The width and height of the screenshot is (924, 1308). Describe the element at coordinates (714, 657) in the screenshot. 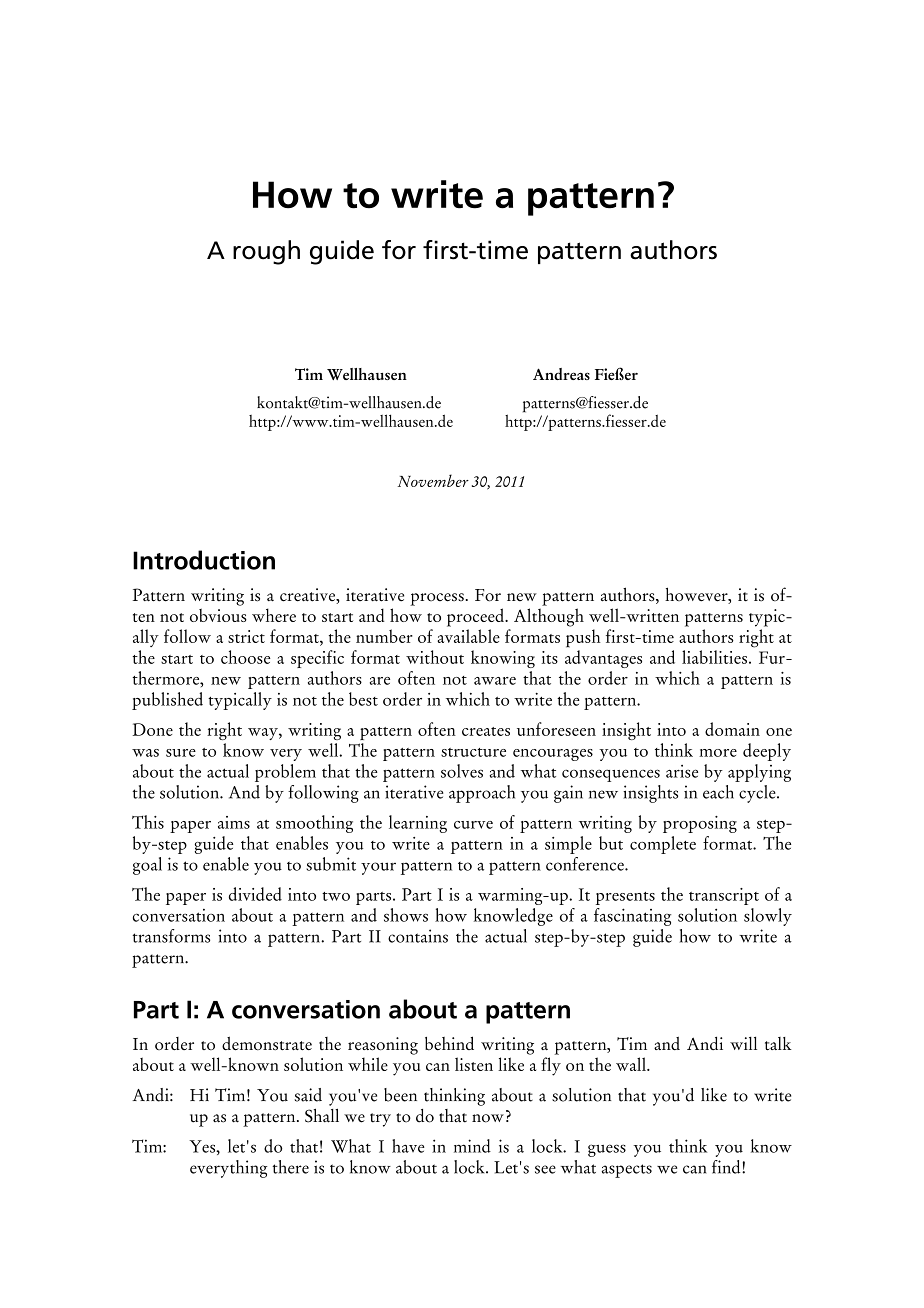

I see `liabilities` at that location.
